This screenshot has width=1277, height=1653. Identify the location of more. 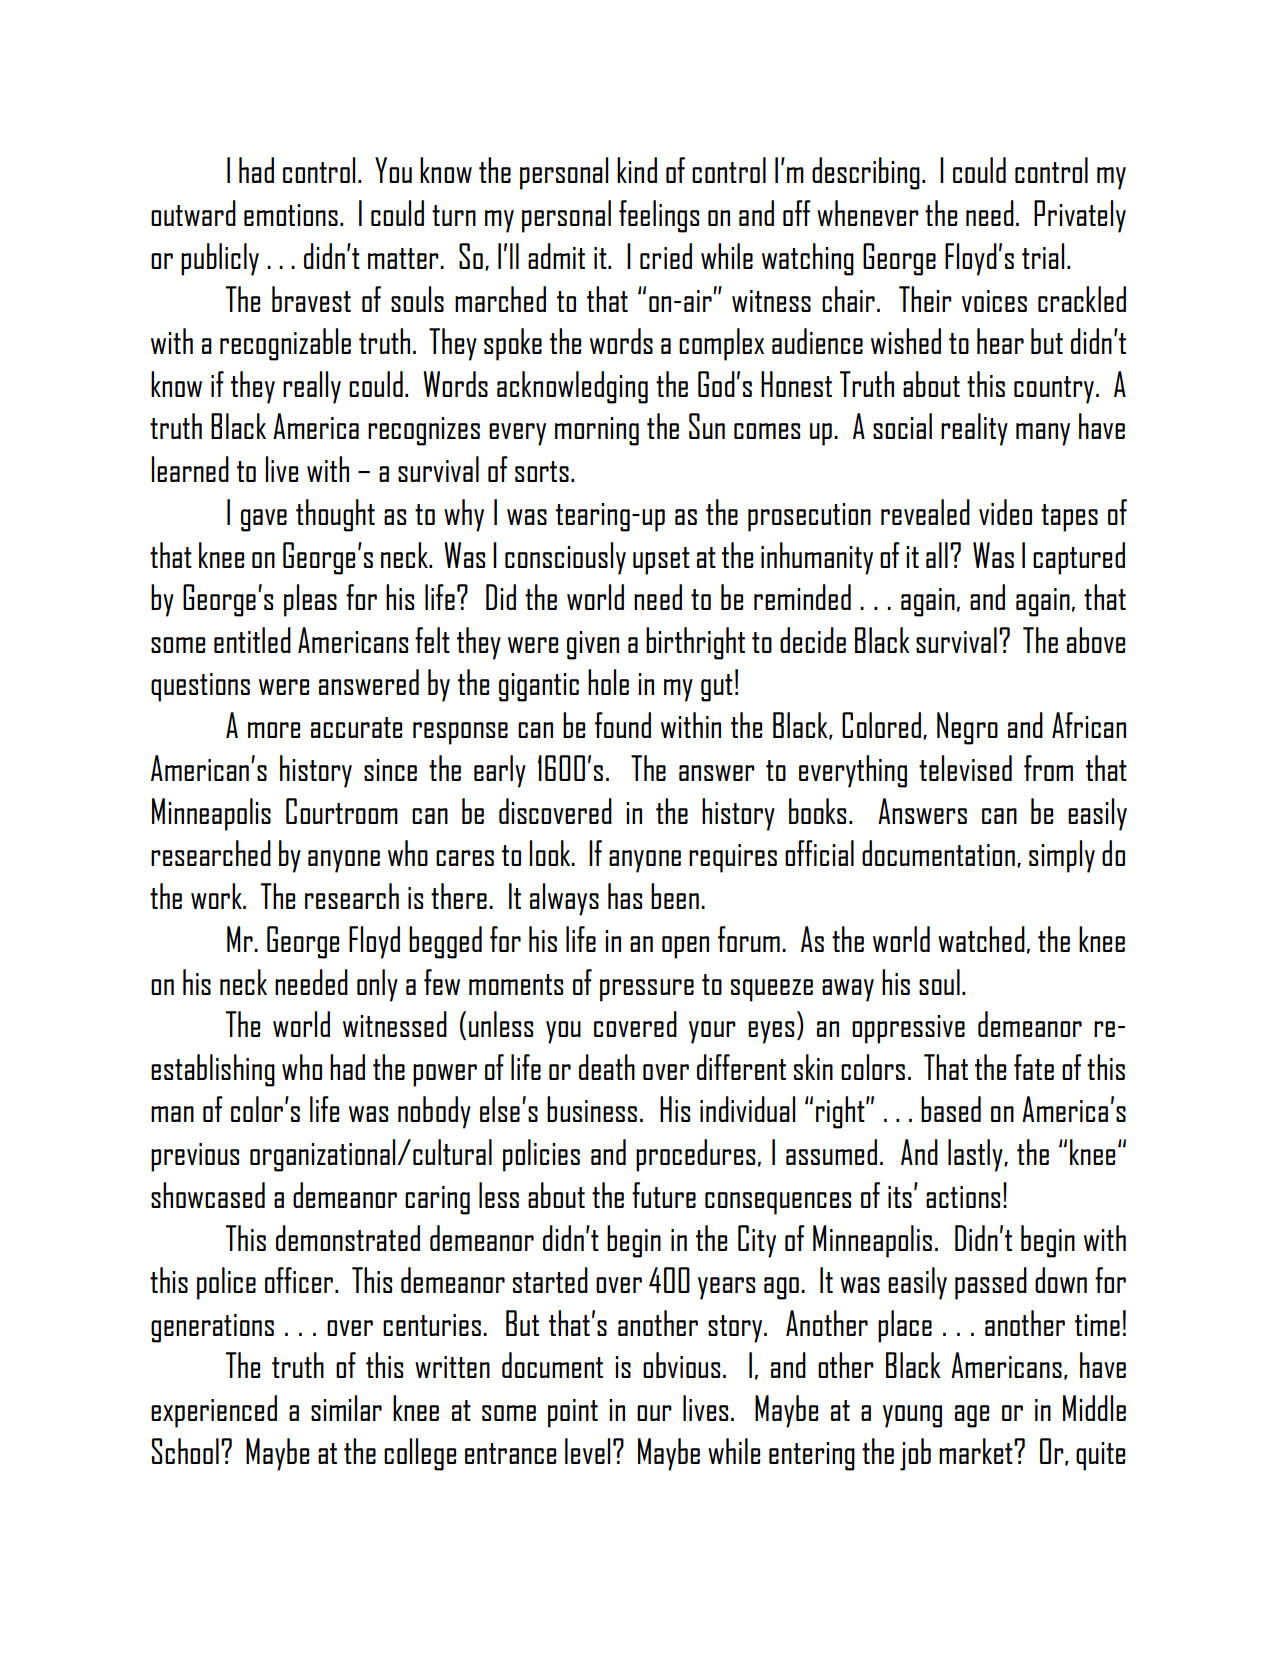
(274, 730).
